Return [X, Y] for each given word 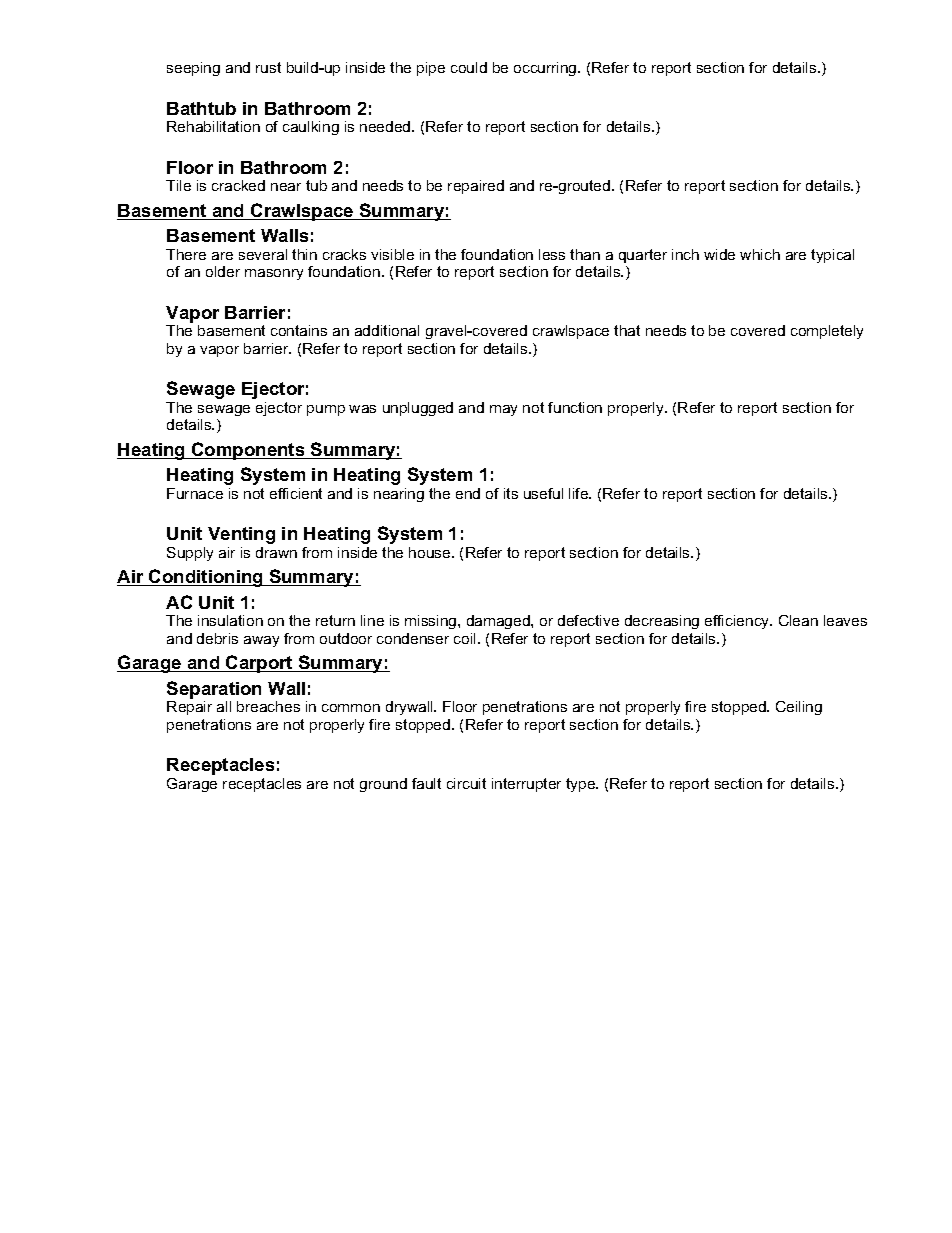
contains [299, 330]
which [760, 254]
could [469, 67]
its [511, 493]
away [261, 641]
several [263, 254]
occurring [546, 69]
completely [827, 332]
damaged [499, 622]
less [552, 254]
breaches [268, 706]
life [580, 493]
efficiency [738, 622]
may [503, 410]
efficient [296, 493]
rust [268, 67]
